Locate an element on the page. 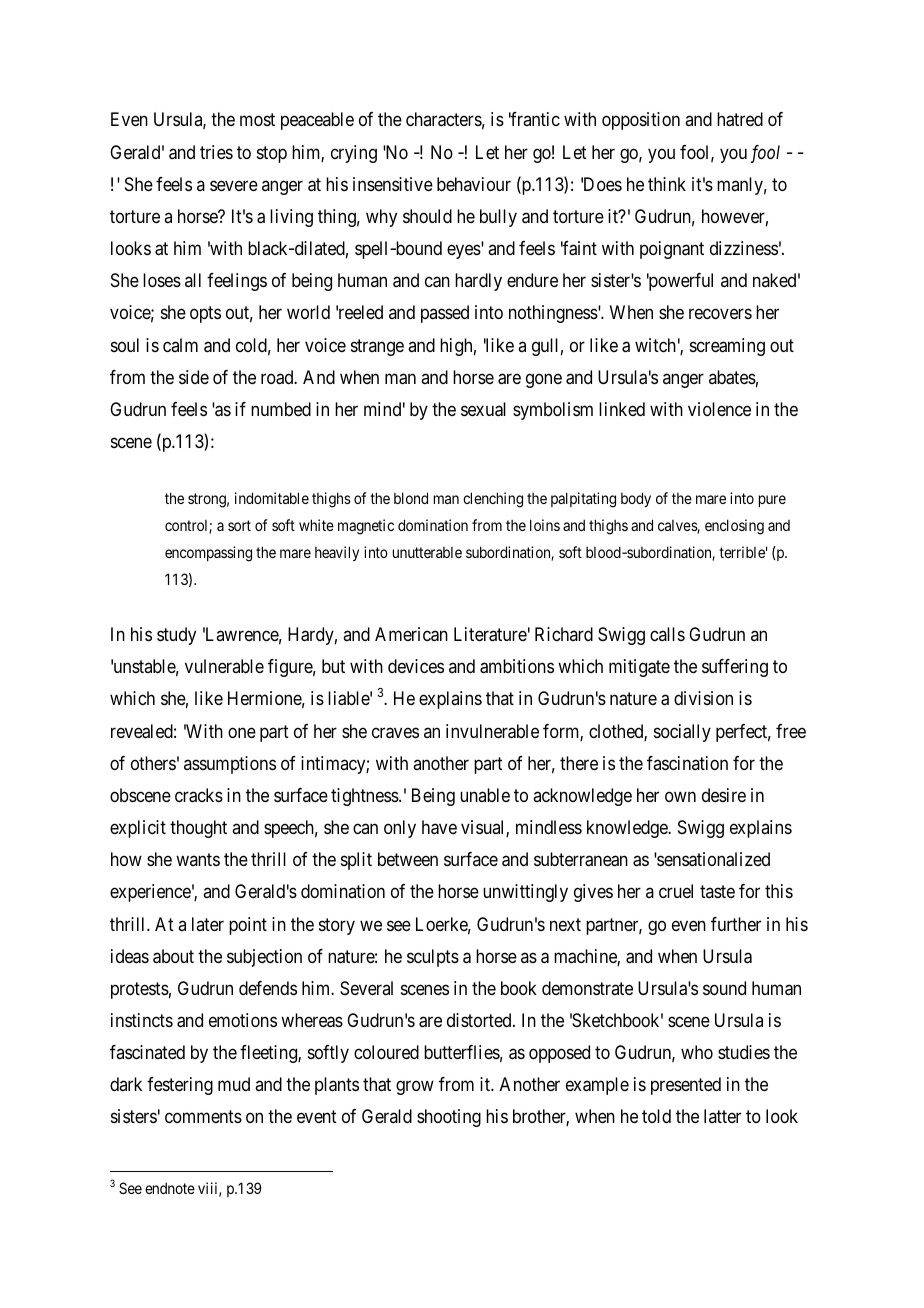  violence is located at coordinates (719, 409).
